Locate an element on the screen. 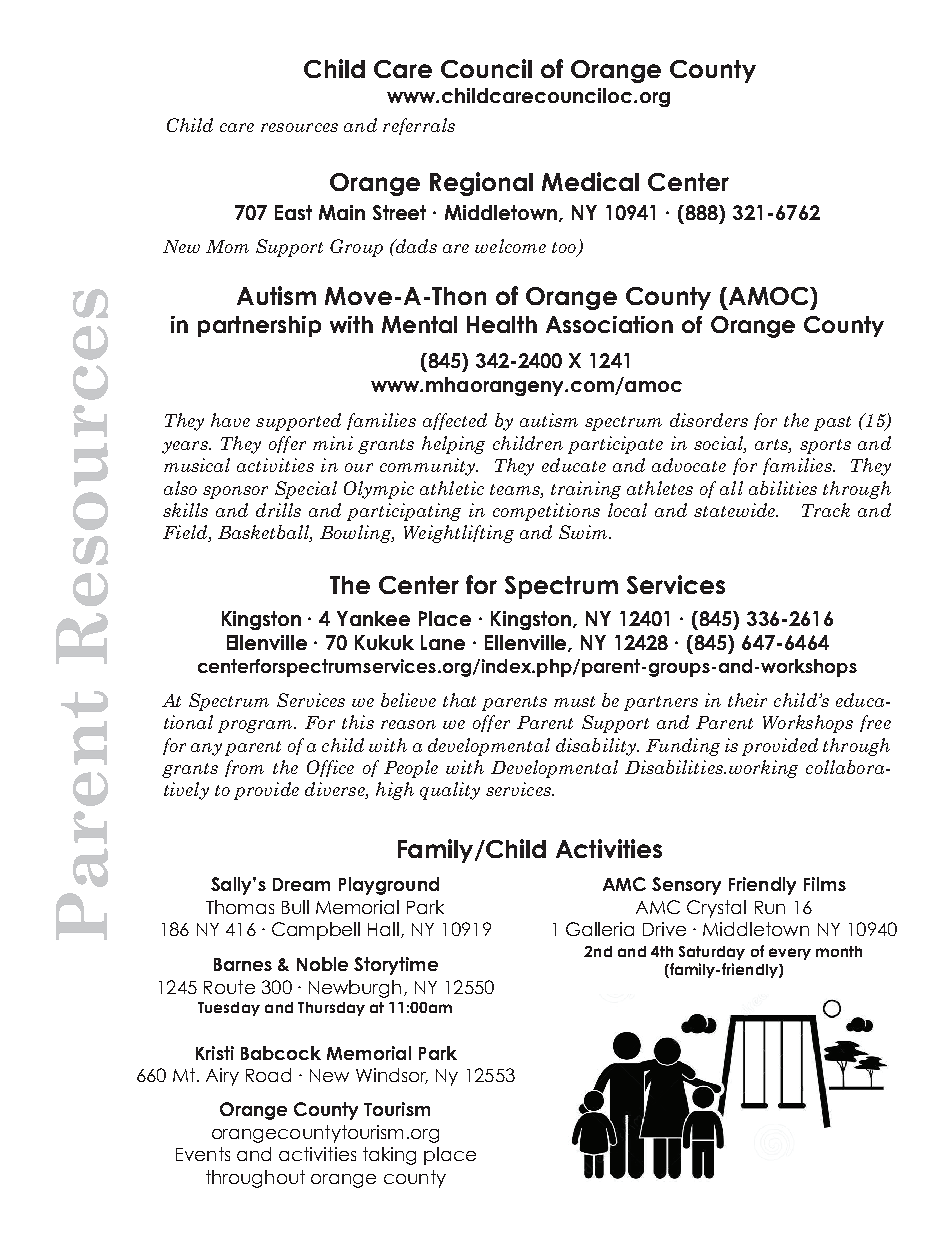  taking is located at coordinates (389, 1156).
